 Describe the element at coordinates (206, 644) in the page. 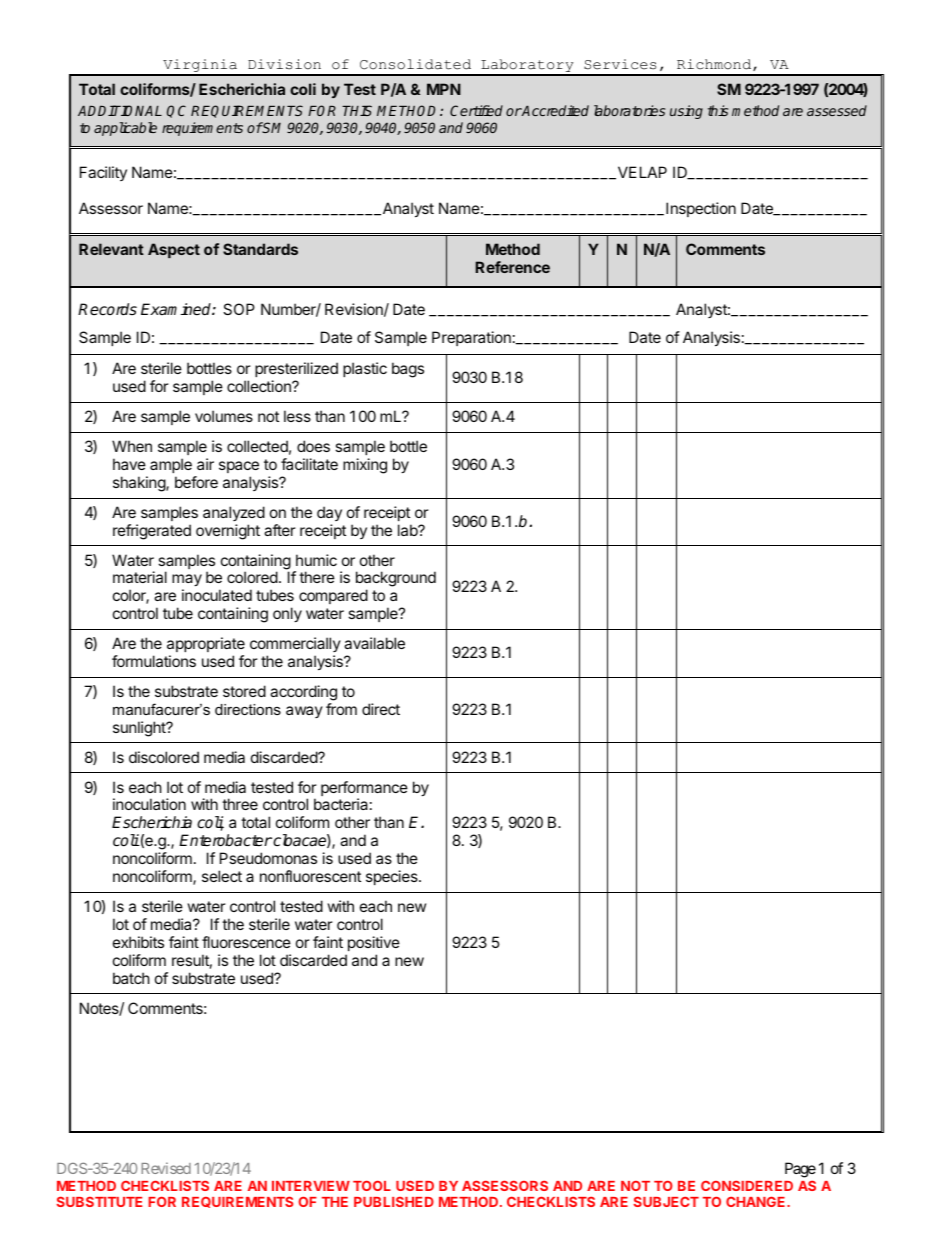

I see `appropriate` at that location.
